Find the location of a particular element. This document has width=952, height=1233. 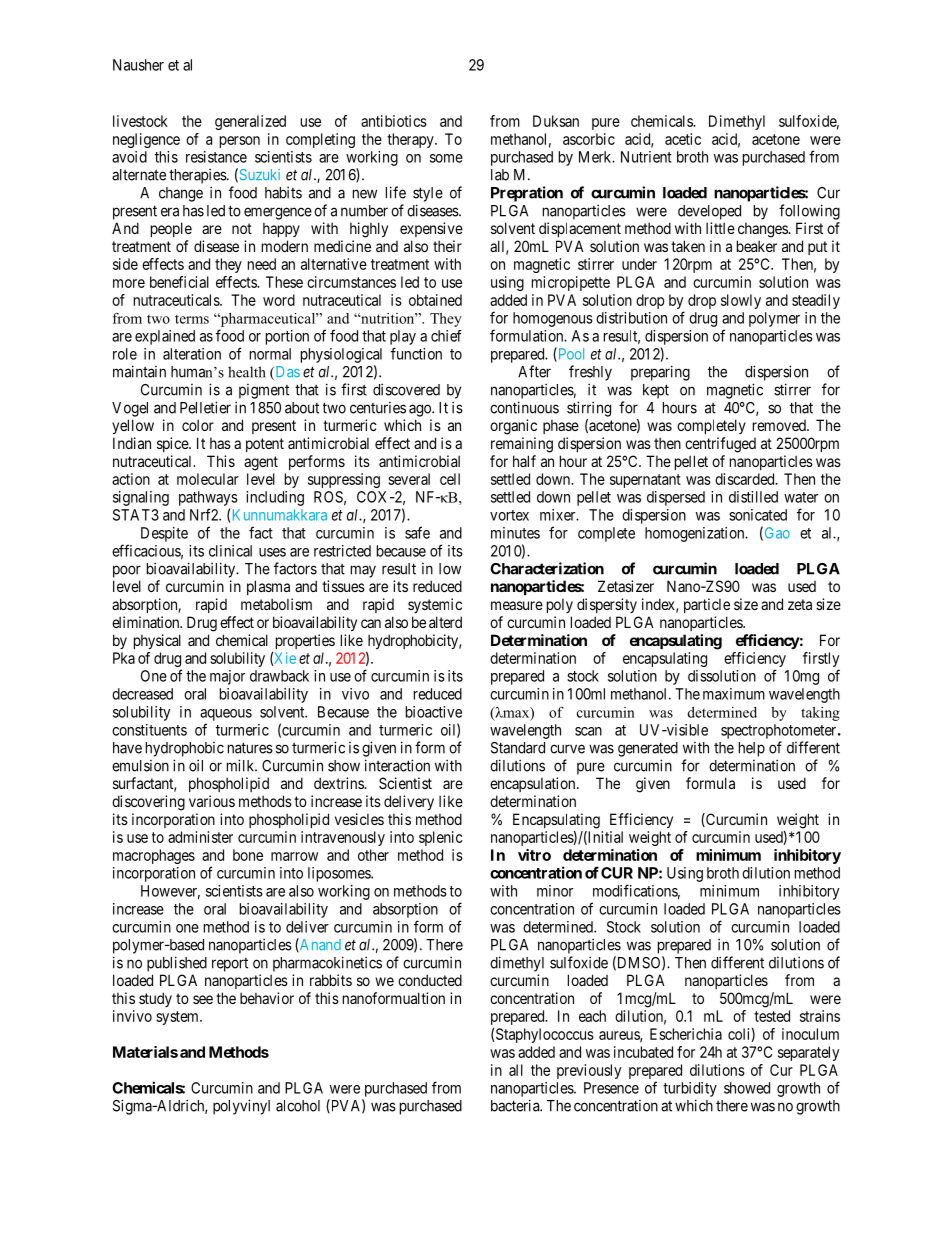

therapy is located at coordinates (411, 140).
